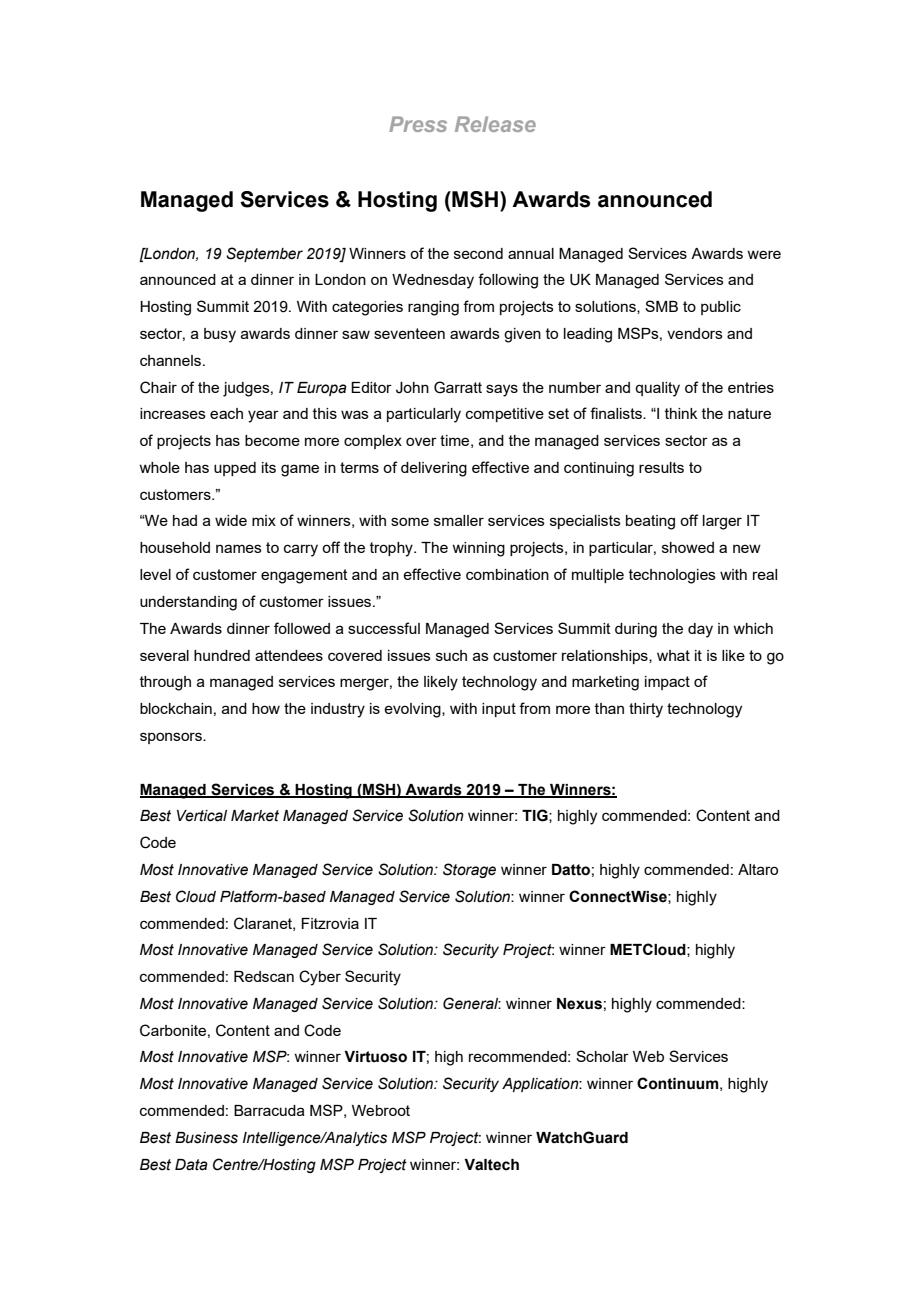 The height and width of the screenshot is (1308, 924). What do you see at coordinates (206, 1138) in the screenshot?
I see `Business` at bounding box center [206, 1138].
